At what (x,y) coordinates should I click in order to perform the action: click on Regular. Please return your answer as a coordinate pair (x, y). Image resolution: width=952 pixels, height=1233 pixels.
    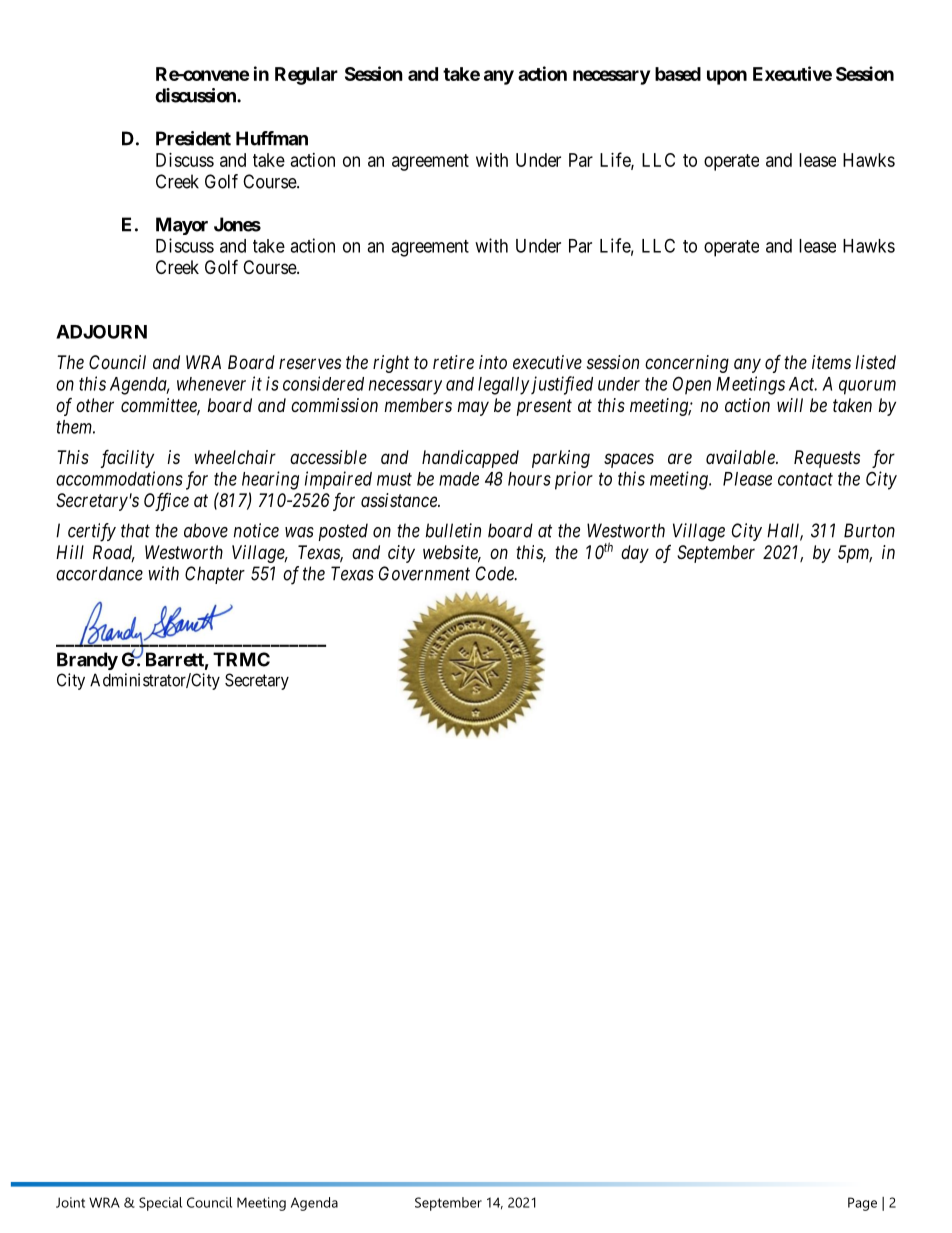
    Looking at the image, I should click on (306, 76).
